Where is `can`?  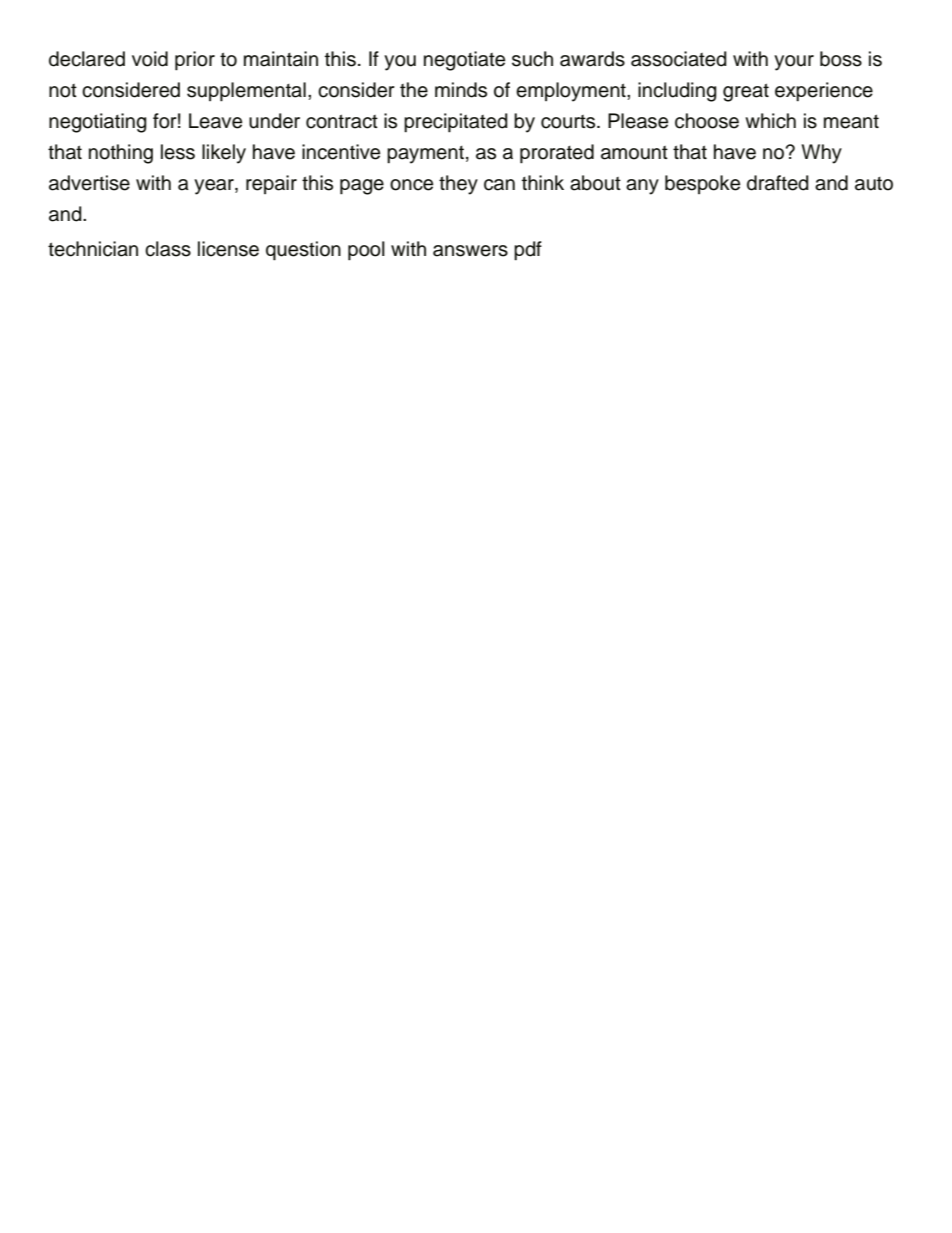
can is located at coordinates (499, 185).
